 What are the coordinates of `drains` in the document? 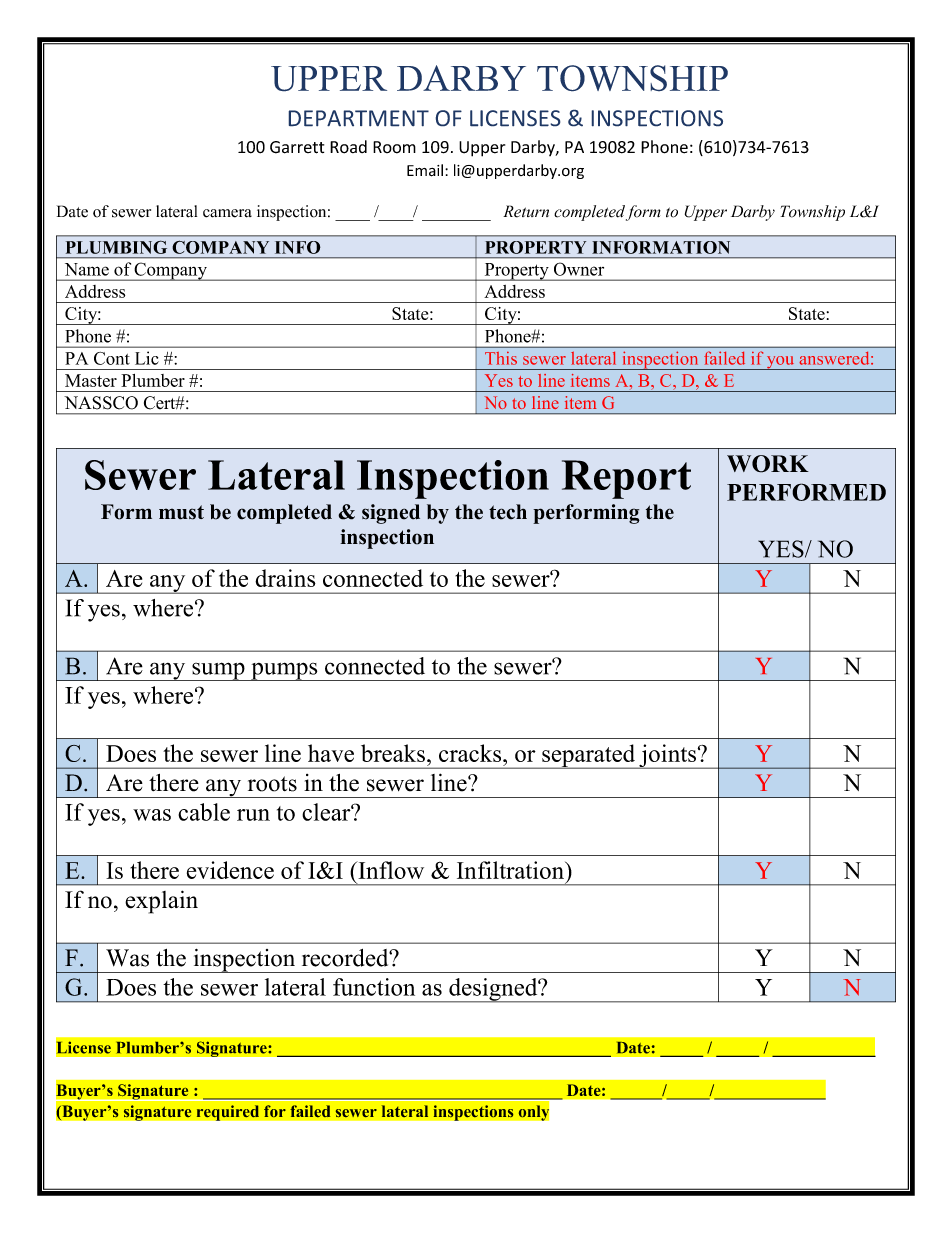 It's located at (285, 578).
